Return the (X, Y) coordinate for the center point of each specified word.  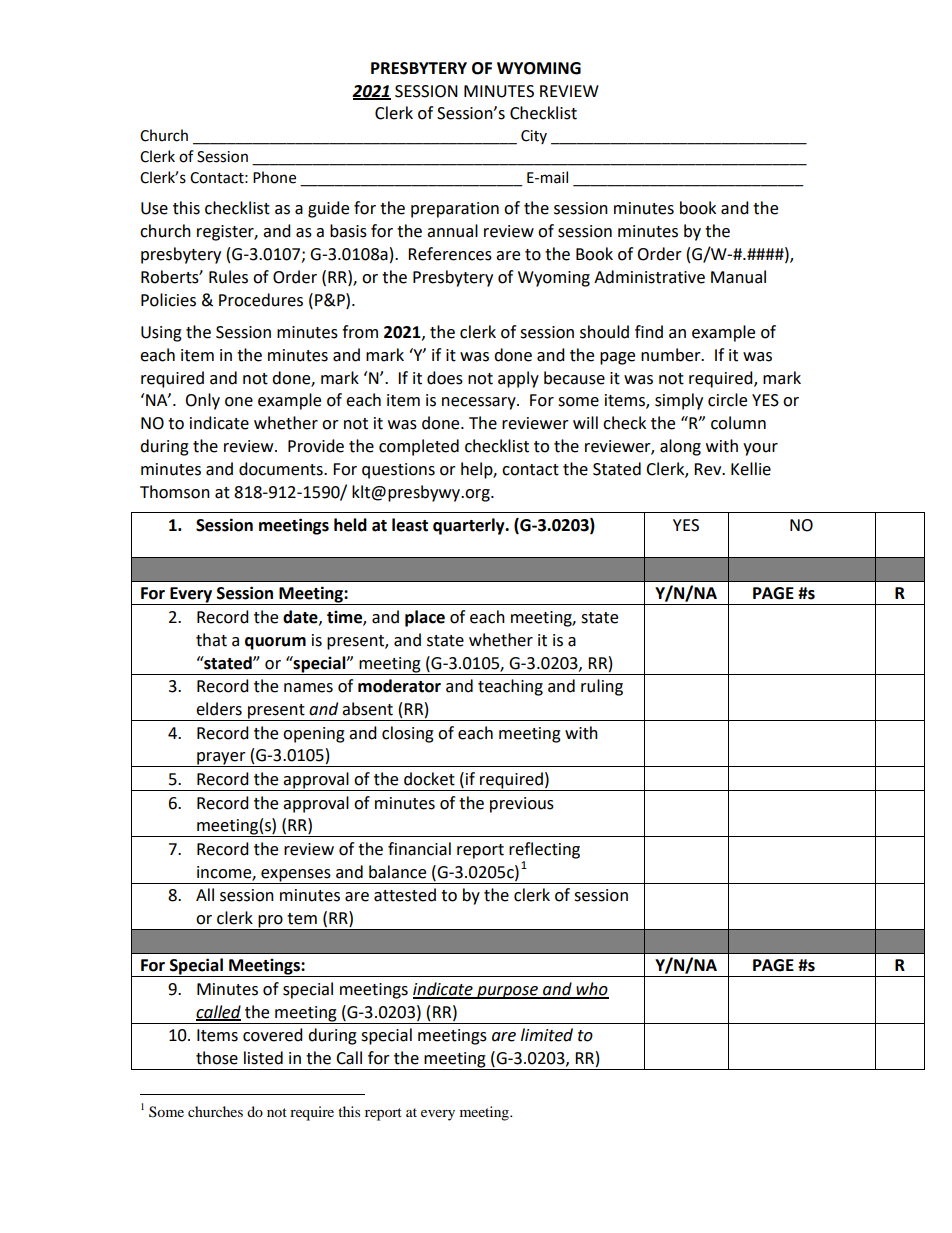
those (217, 1058)
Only (202, 401)
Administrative (649, 277)
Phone (274, 177)
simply (679, 401)
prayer (221, 759)
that (211, 640)
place (425, 618)
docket (429, 779)
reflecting (544, 850)
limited (547, 1035)
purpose (507, 992)
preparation (455, 210)
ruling (602, 687)
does (445, 378)
